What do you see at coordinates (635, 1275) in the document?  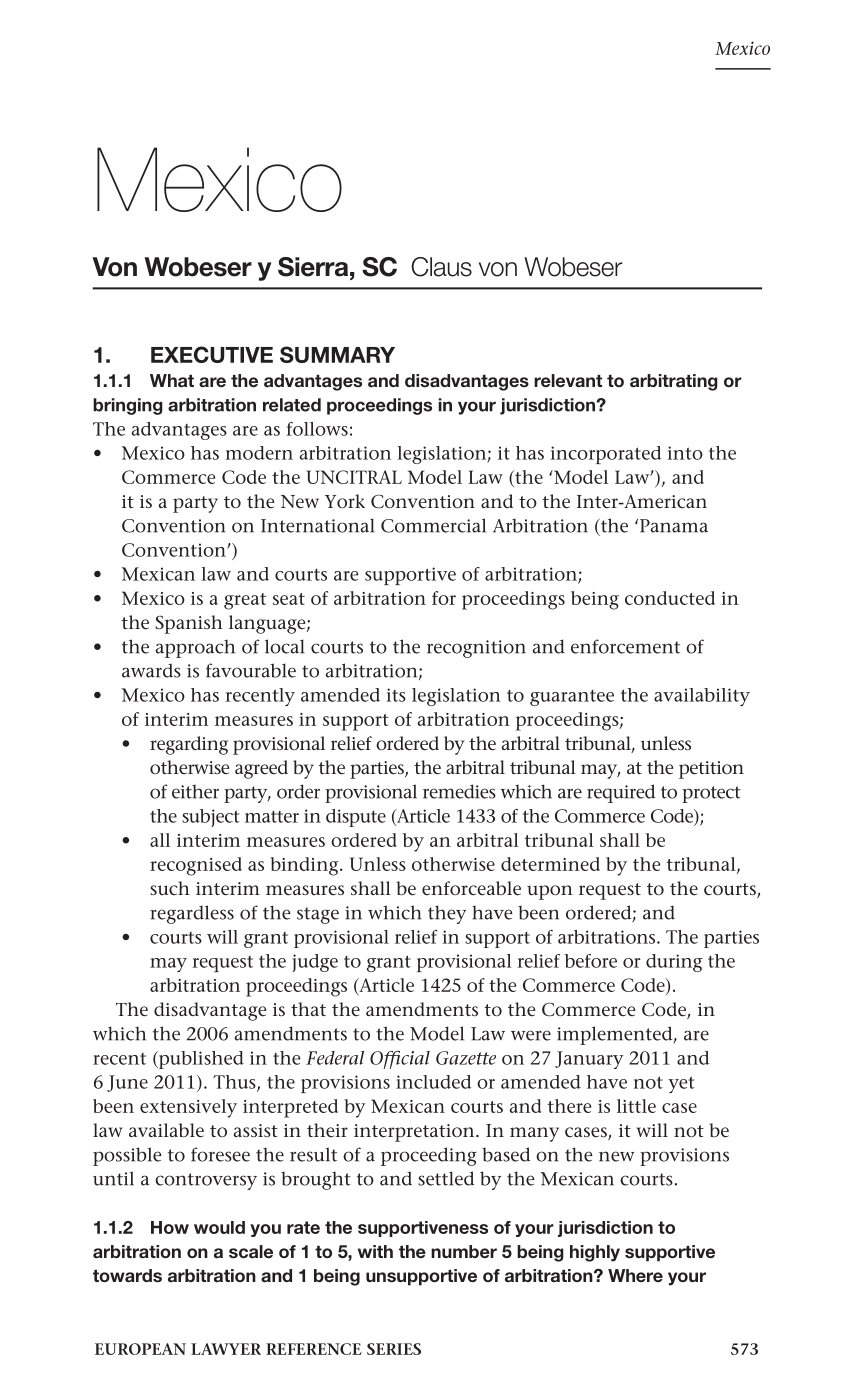 I see `Where` at bounding box center [635, 1275].
